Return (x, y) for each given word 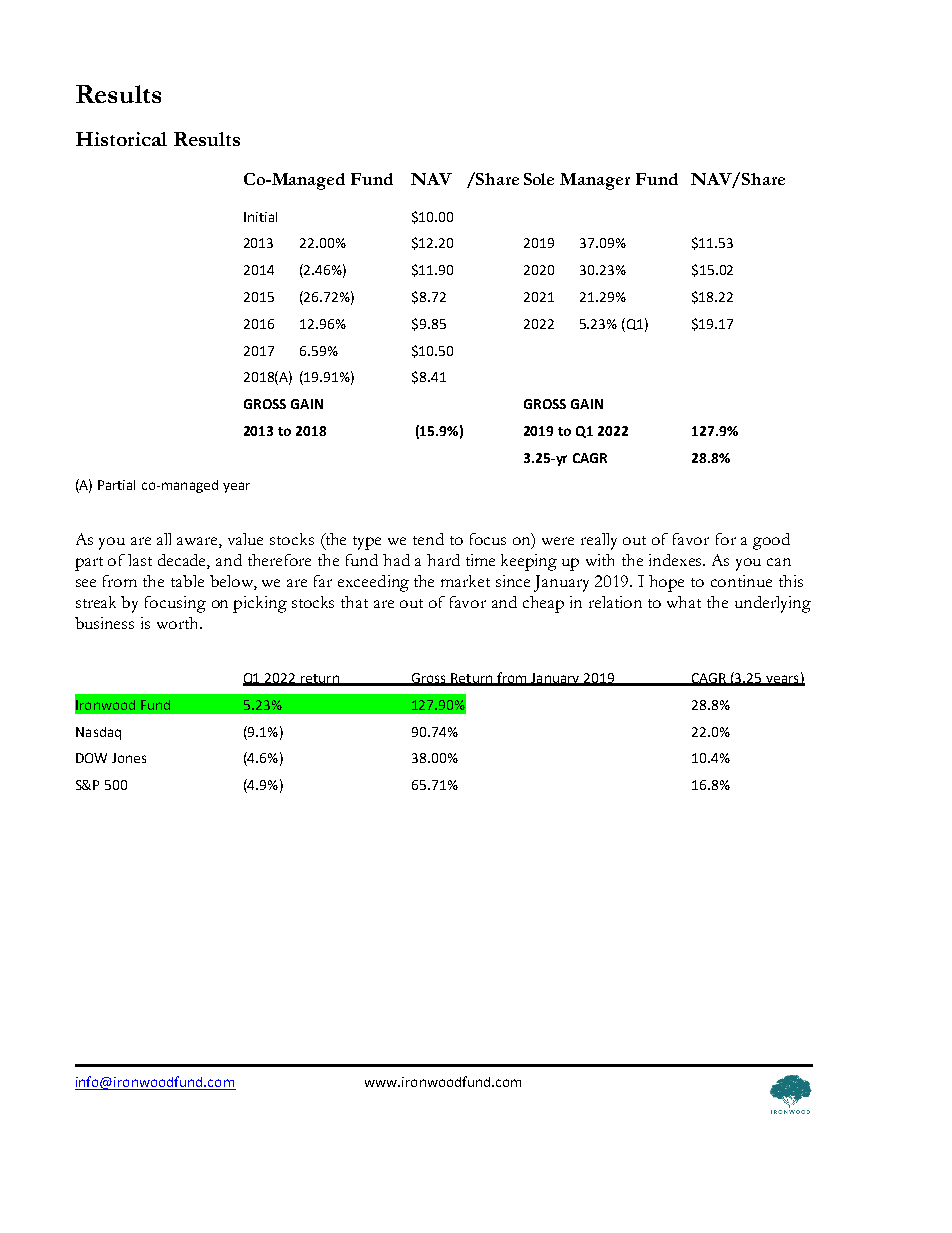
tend (428, 539)
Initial (260, 217)
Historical (121, 139)
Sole (539, 179)
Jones (129, 758)
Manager (595, 181)
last (140, 560)
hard (443, 560)
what (684, 602)
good (771, 541)
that (354, 602)
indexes (677, 560)
